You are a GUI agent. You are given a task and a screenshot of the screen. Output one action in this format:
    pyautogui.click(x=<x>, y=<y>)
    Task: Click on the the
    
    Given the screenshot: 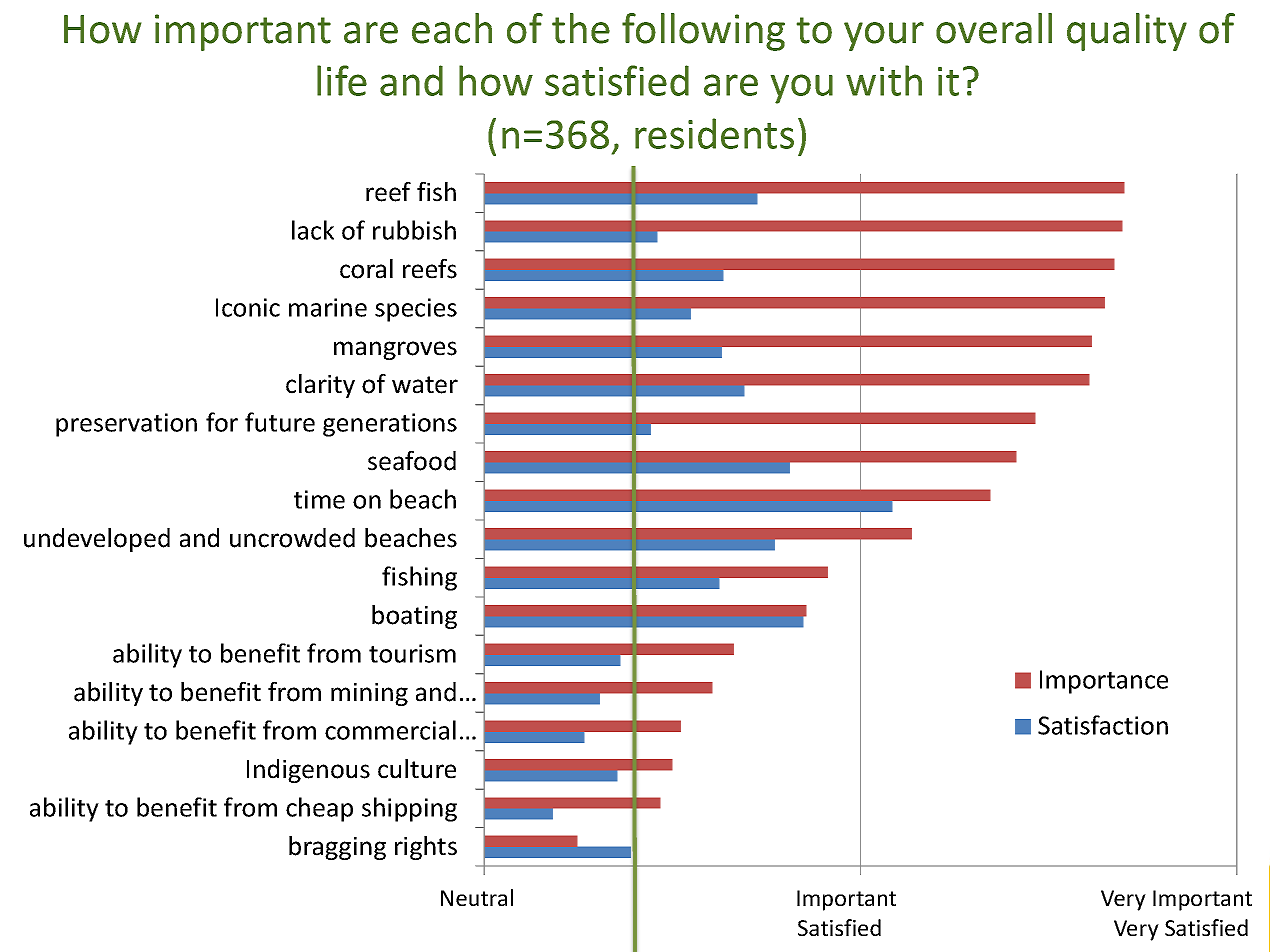 What is the action you would take?
    pyautogui.click(x=581, y=28)
